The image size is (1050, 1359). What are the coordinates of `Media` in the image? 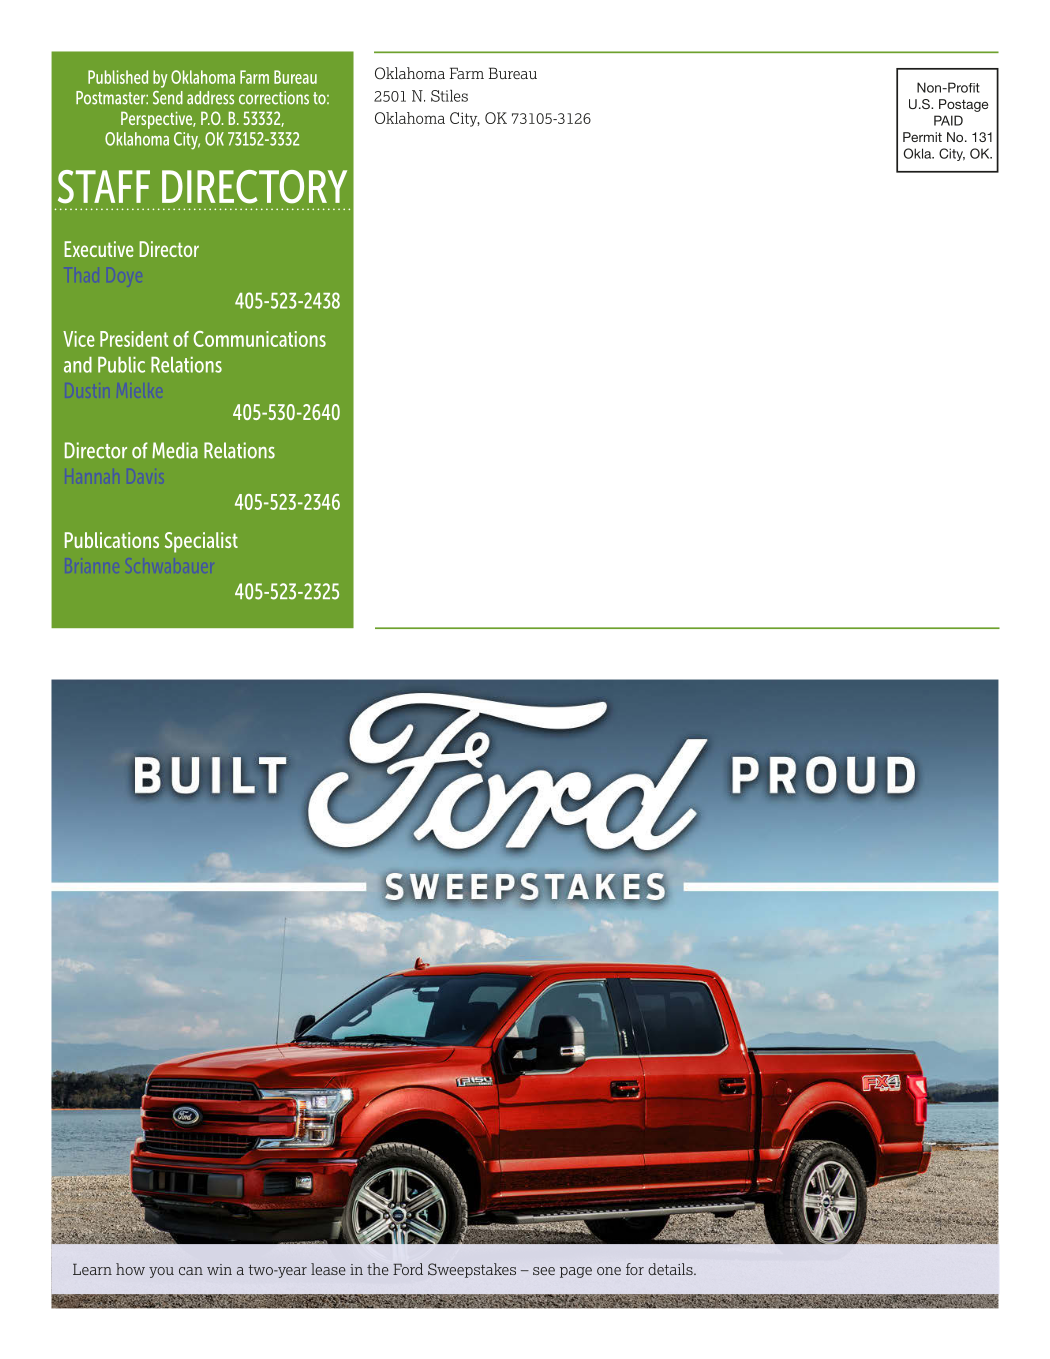 It's located at (175, 450).
